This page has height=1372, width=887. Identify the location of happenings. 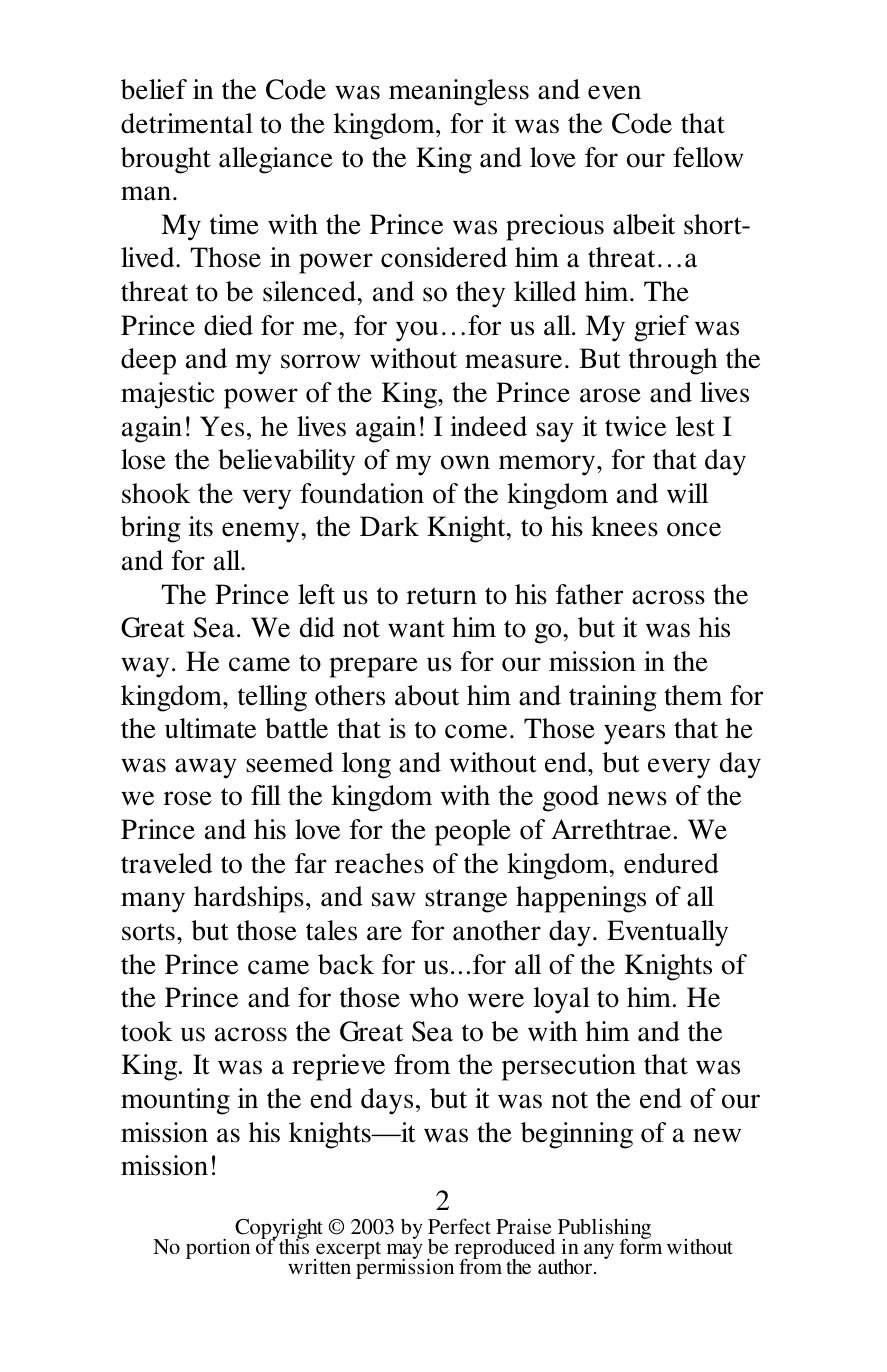
(581, 899).
